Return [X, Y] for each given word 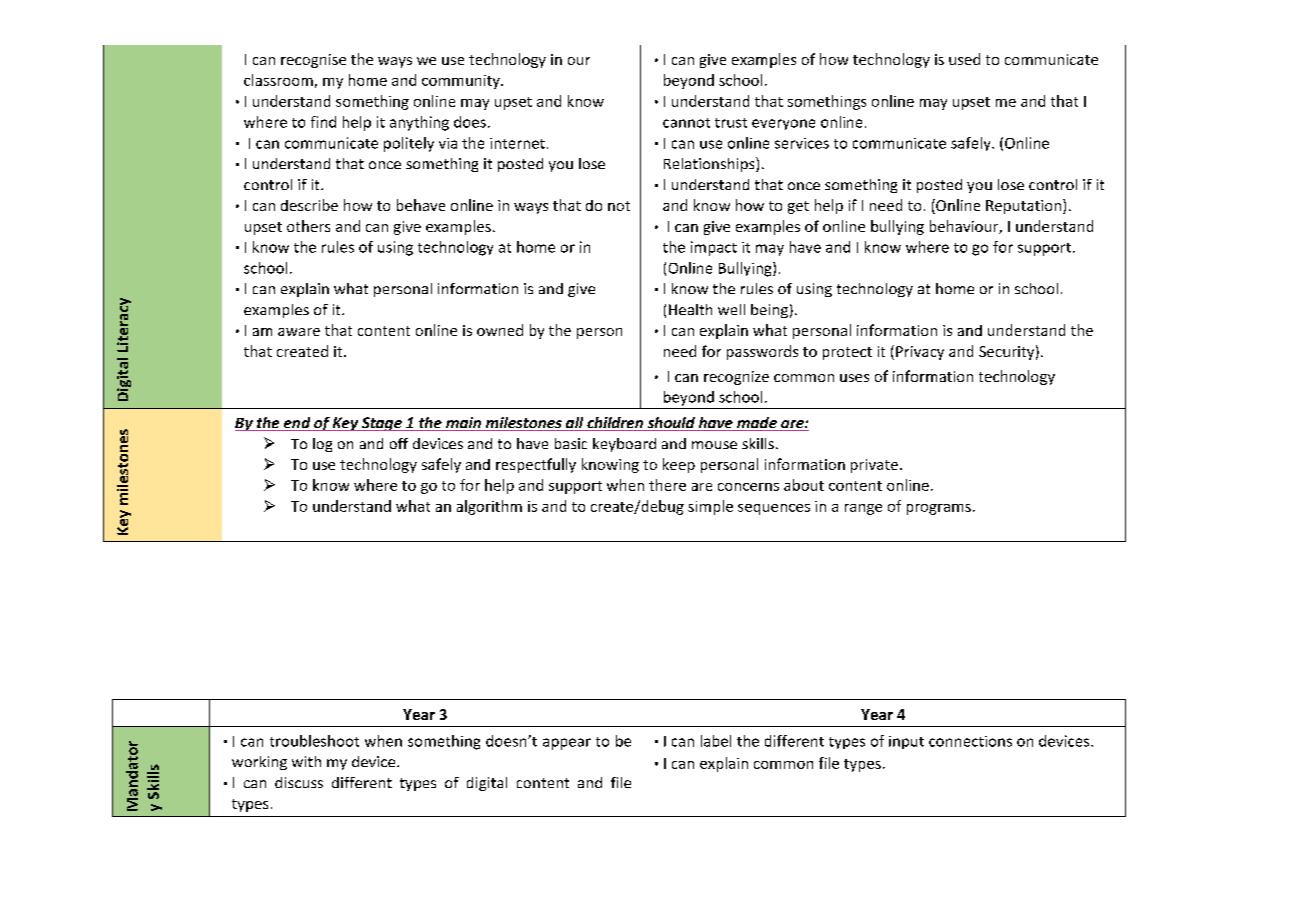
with [306, 761]
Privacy [920, 353]
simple [710, 507]
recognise [313, 61]
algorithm [489, 507]
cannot [686, 123]
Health [690, 309]
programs [939, 509]
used [964, 59]
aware [299, 332]
